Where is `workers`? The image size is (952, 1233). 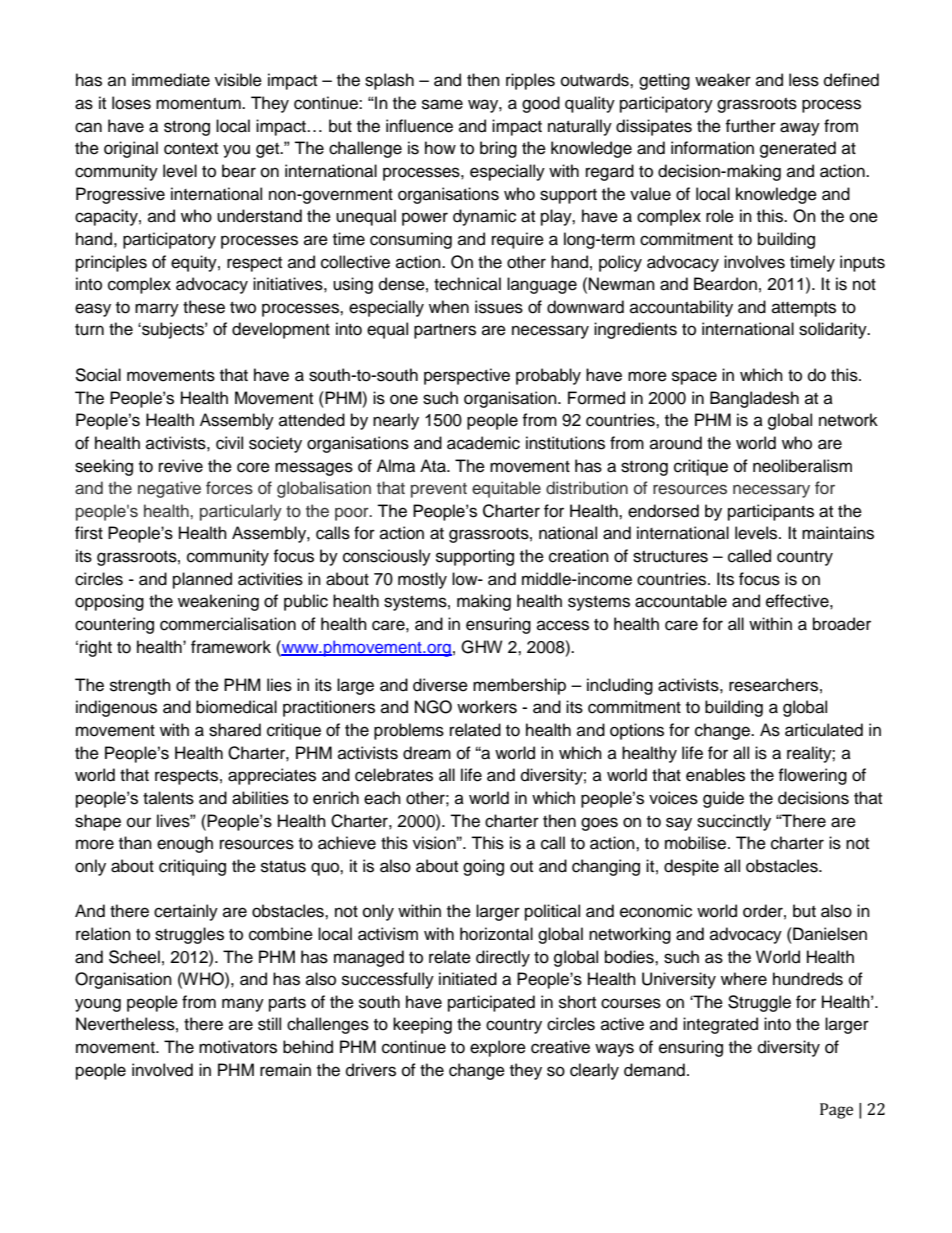 workers is located at coordinates (487, 707).
